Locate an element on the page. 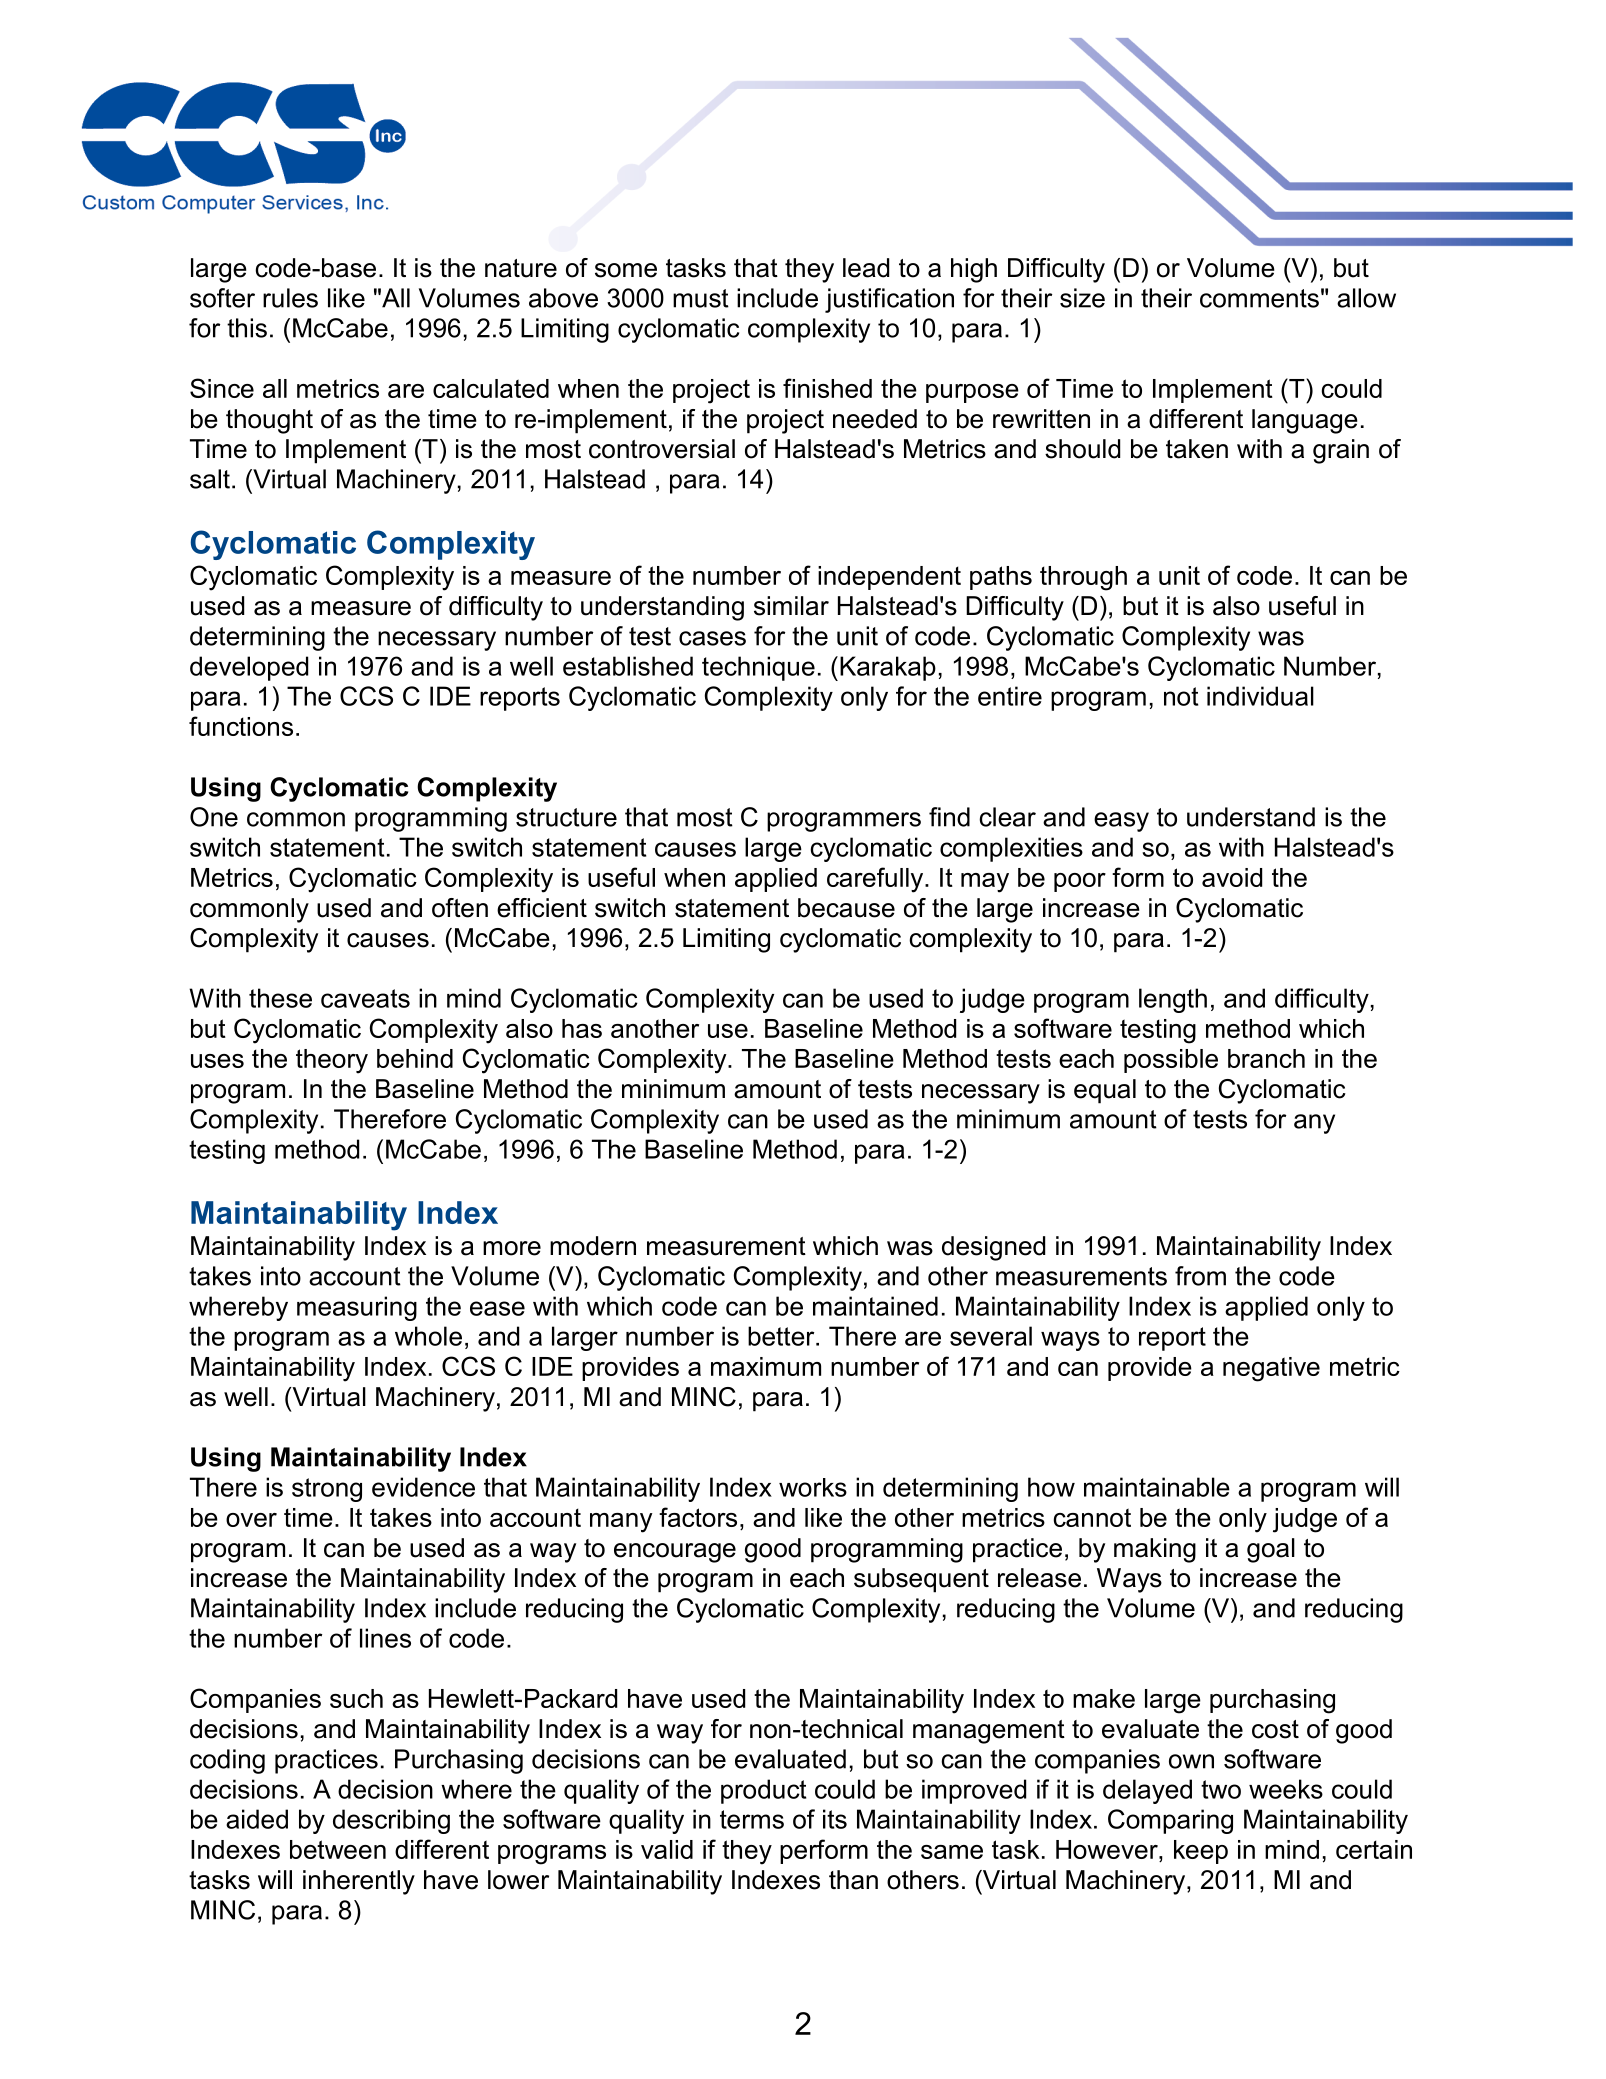 This document has width=1606, height=2079. because is located at coordinates (846, 908).
